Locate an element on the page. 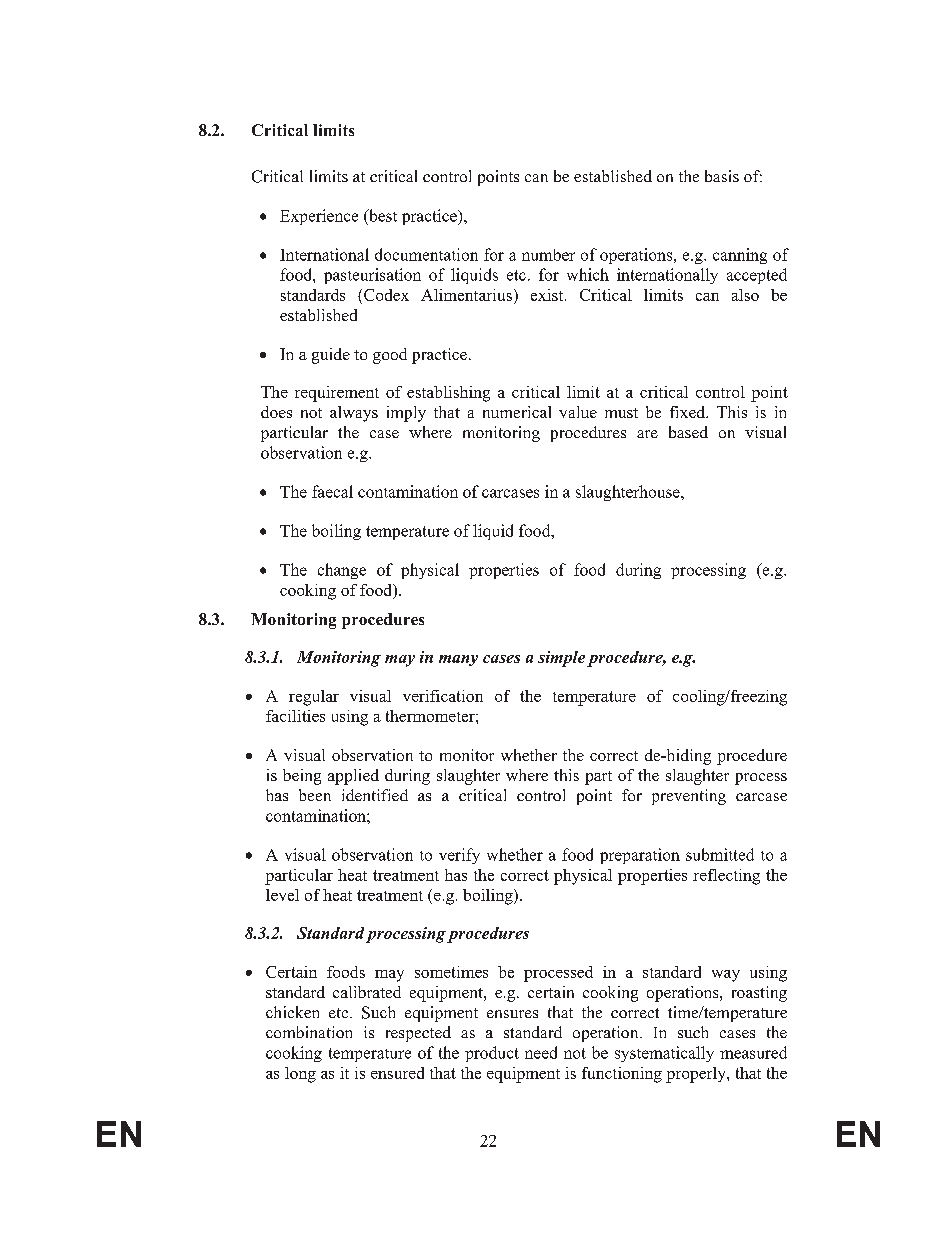  simple is located at coordinates (561, 659).
